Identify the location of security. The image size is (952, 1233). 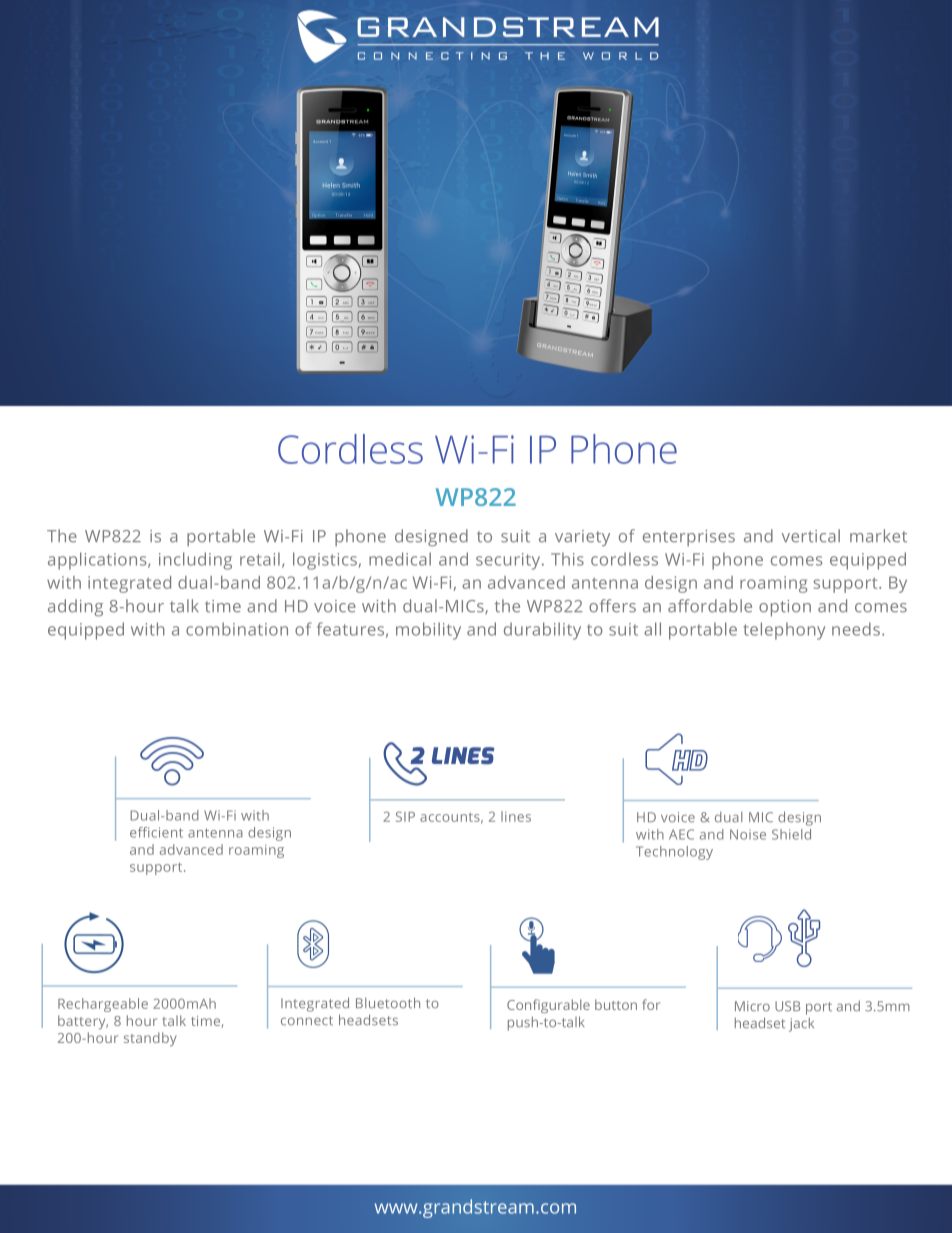
(509, 561).
